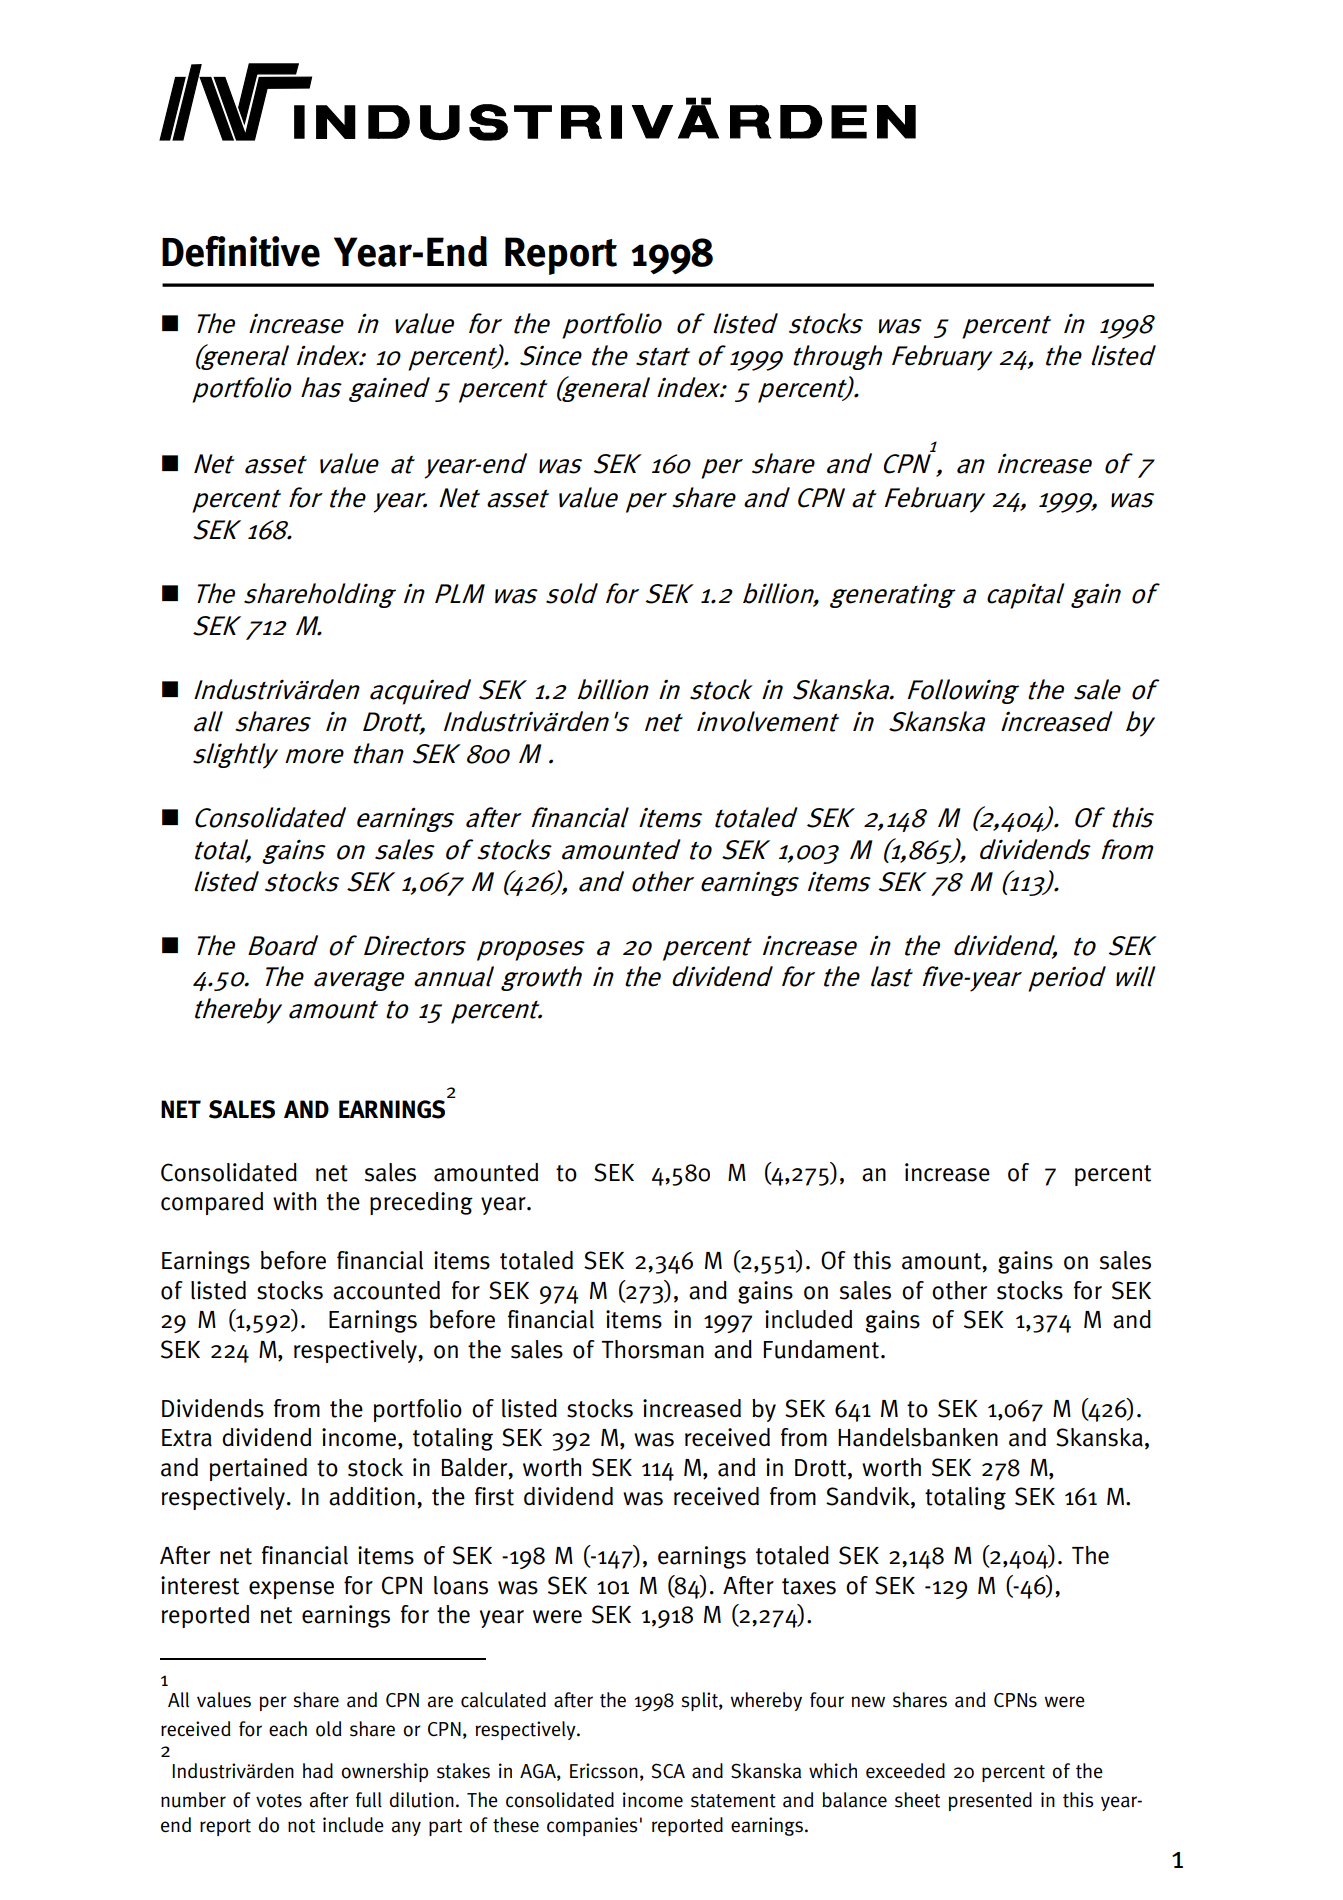 The image size is (1343, 1900). Describe the element at coordinates (604, 1771) in the screenshot. I see `Ericsson` at that location.
